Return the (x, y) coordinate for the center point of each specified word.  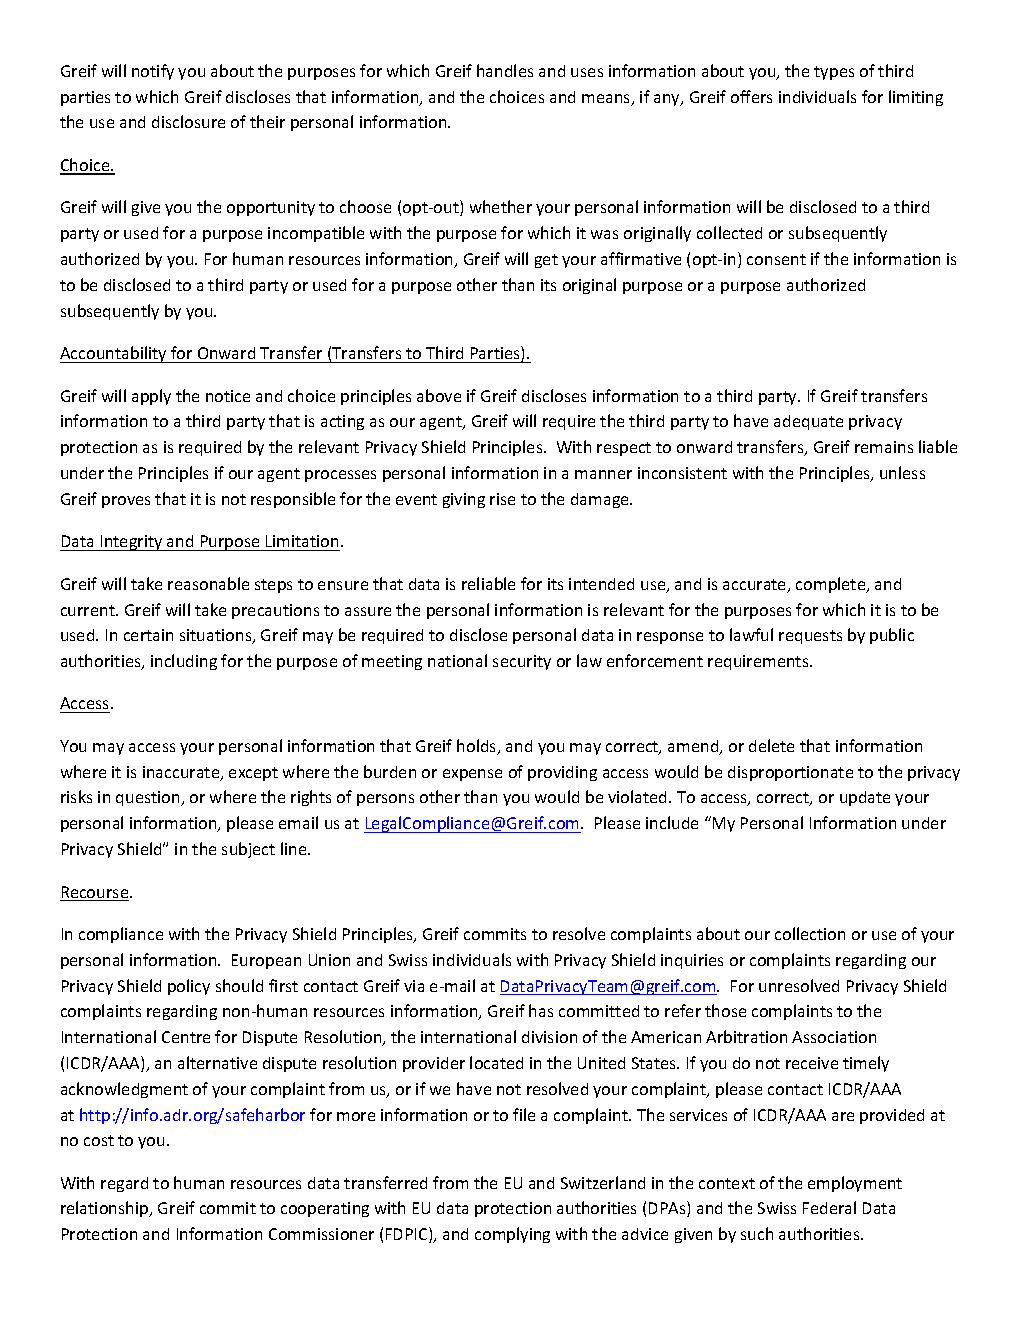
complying (512, 1235)
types (834, 73)
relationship (106, 1209)
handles (505, 70)
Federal (829, 1207)
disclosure (188, 121)
